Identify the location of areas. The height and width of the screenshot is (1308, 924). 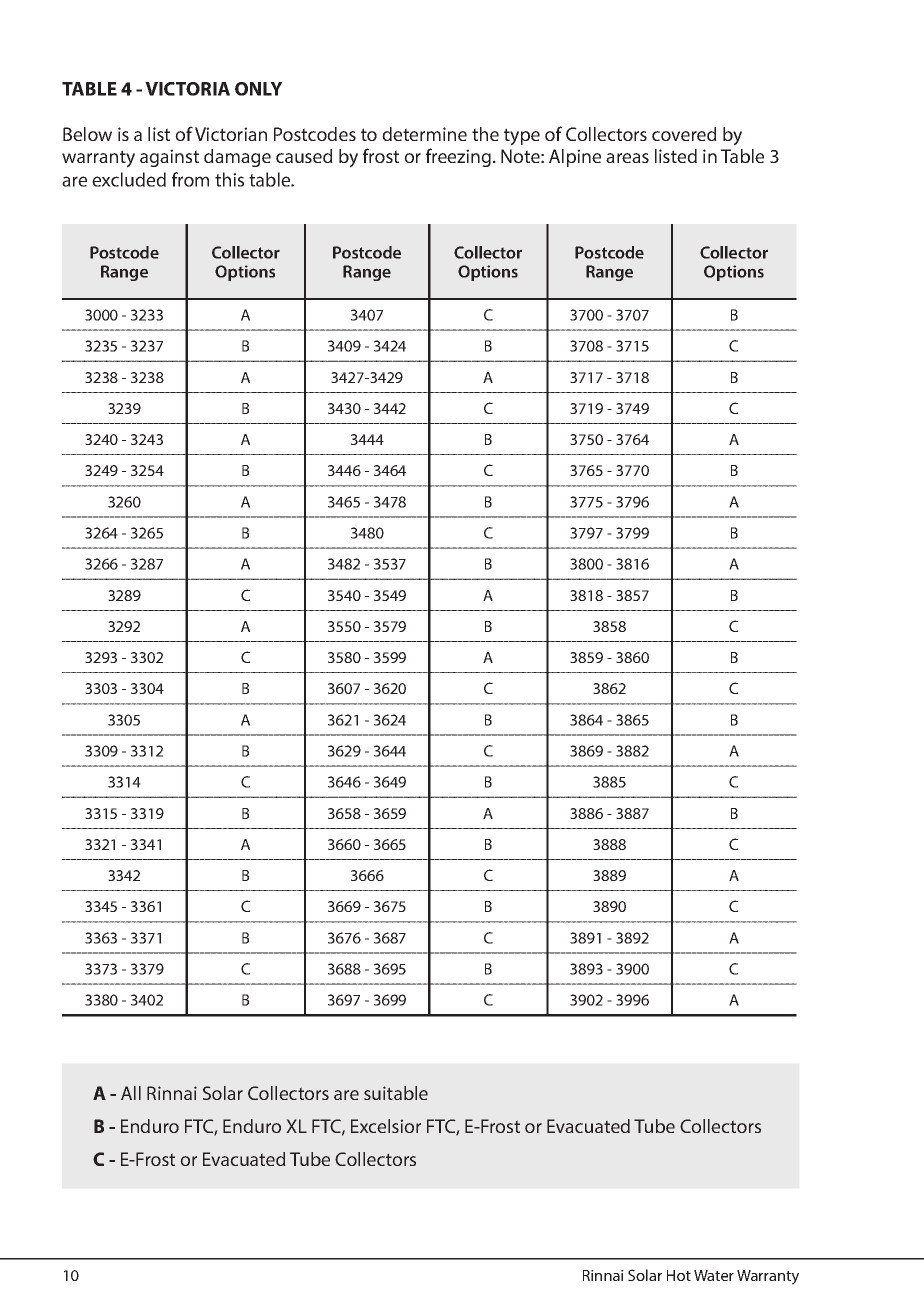
(627, 158).
